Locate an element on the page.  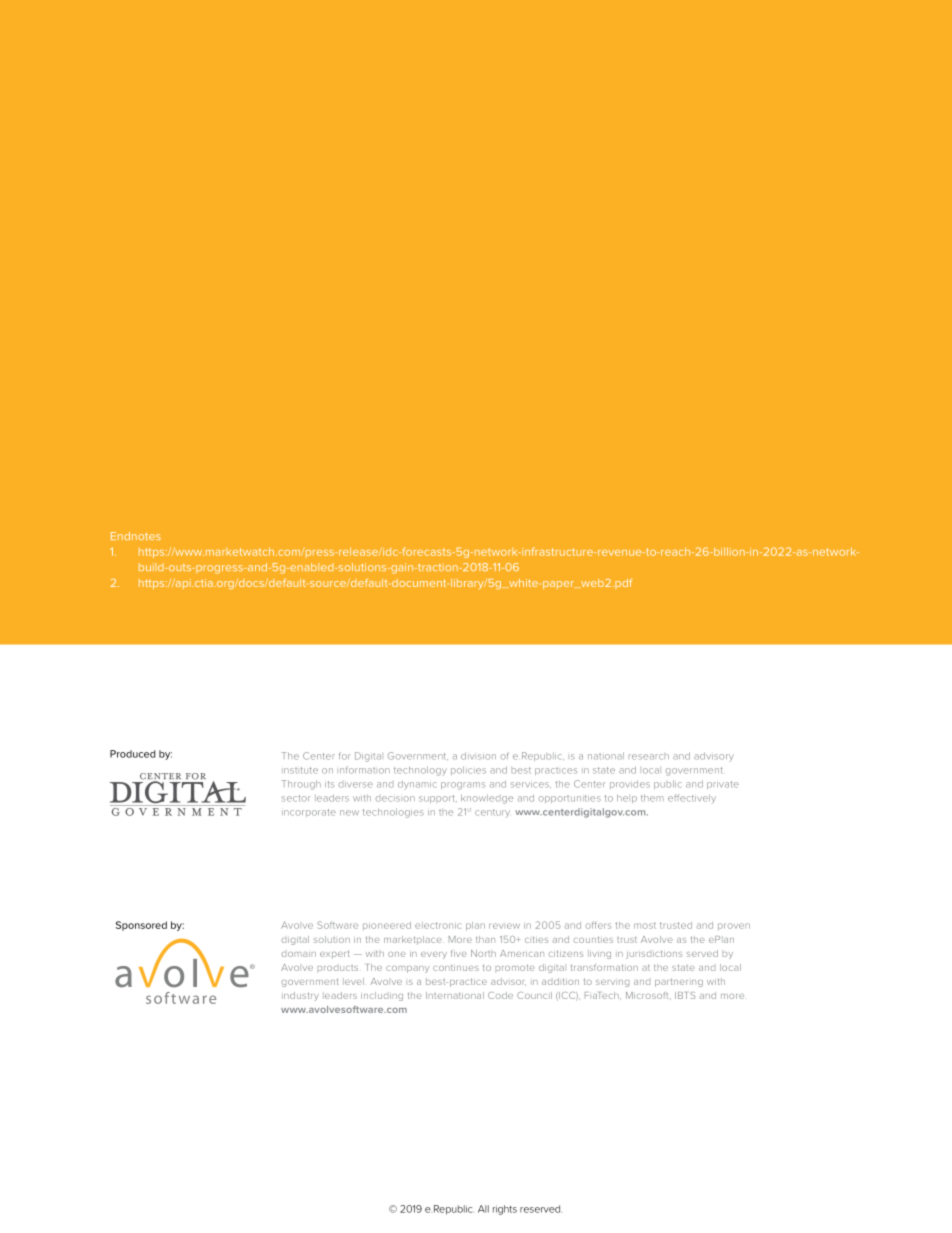
electronic is located at coordinates (438, 925).
